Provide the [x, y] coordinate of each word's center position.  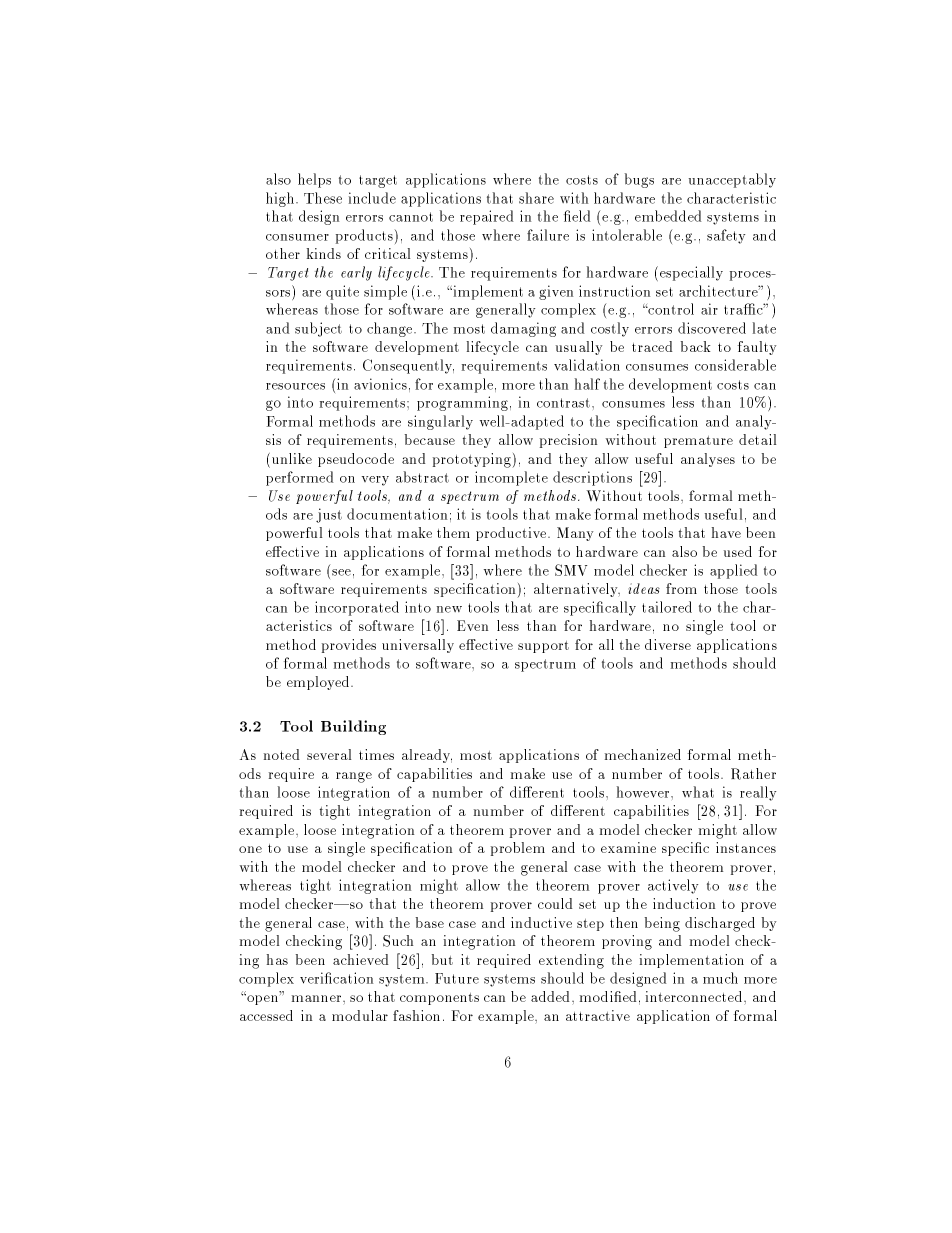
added [552, 996]
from [681, 588]
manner [318, 998]
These [323, 198]
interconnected [695, 996]
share [536, 198]
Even [472, 625]
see [341, 572]
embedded [668, 216]
